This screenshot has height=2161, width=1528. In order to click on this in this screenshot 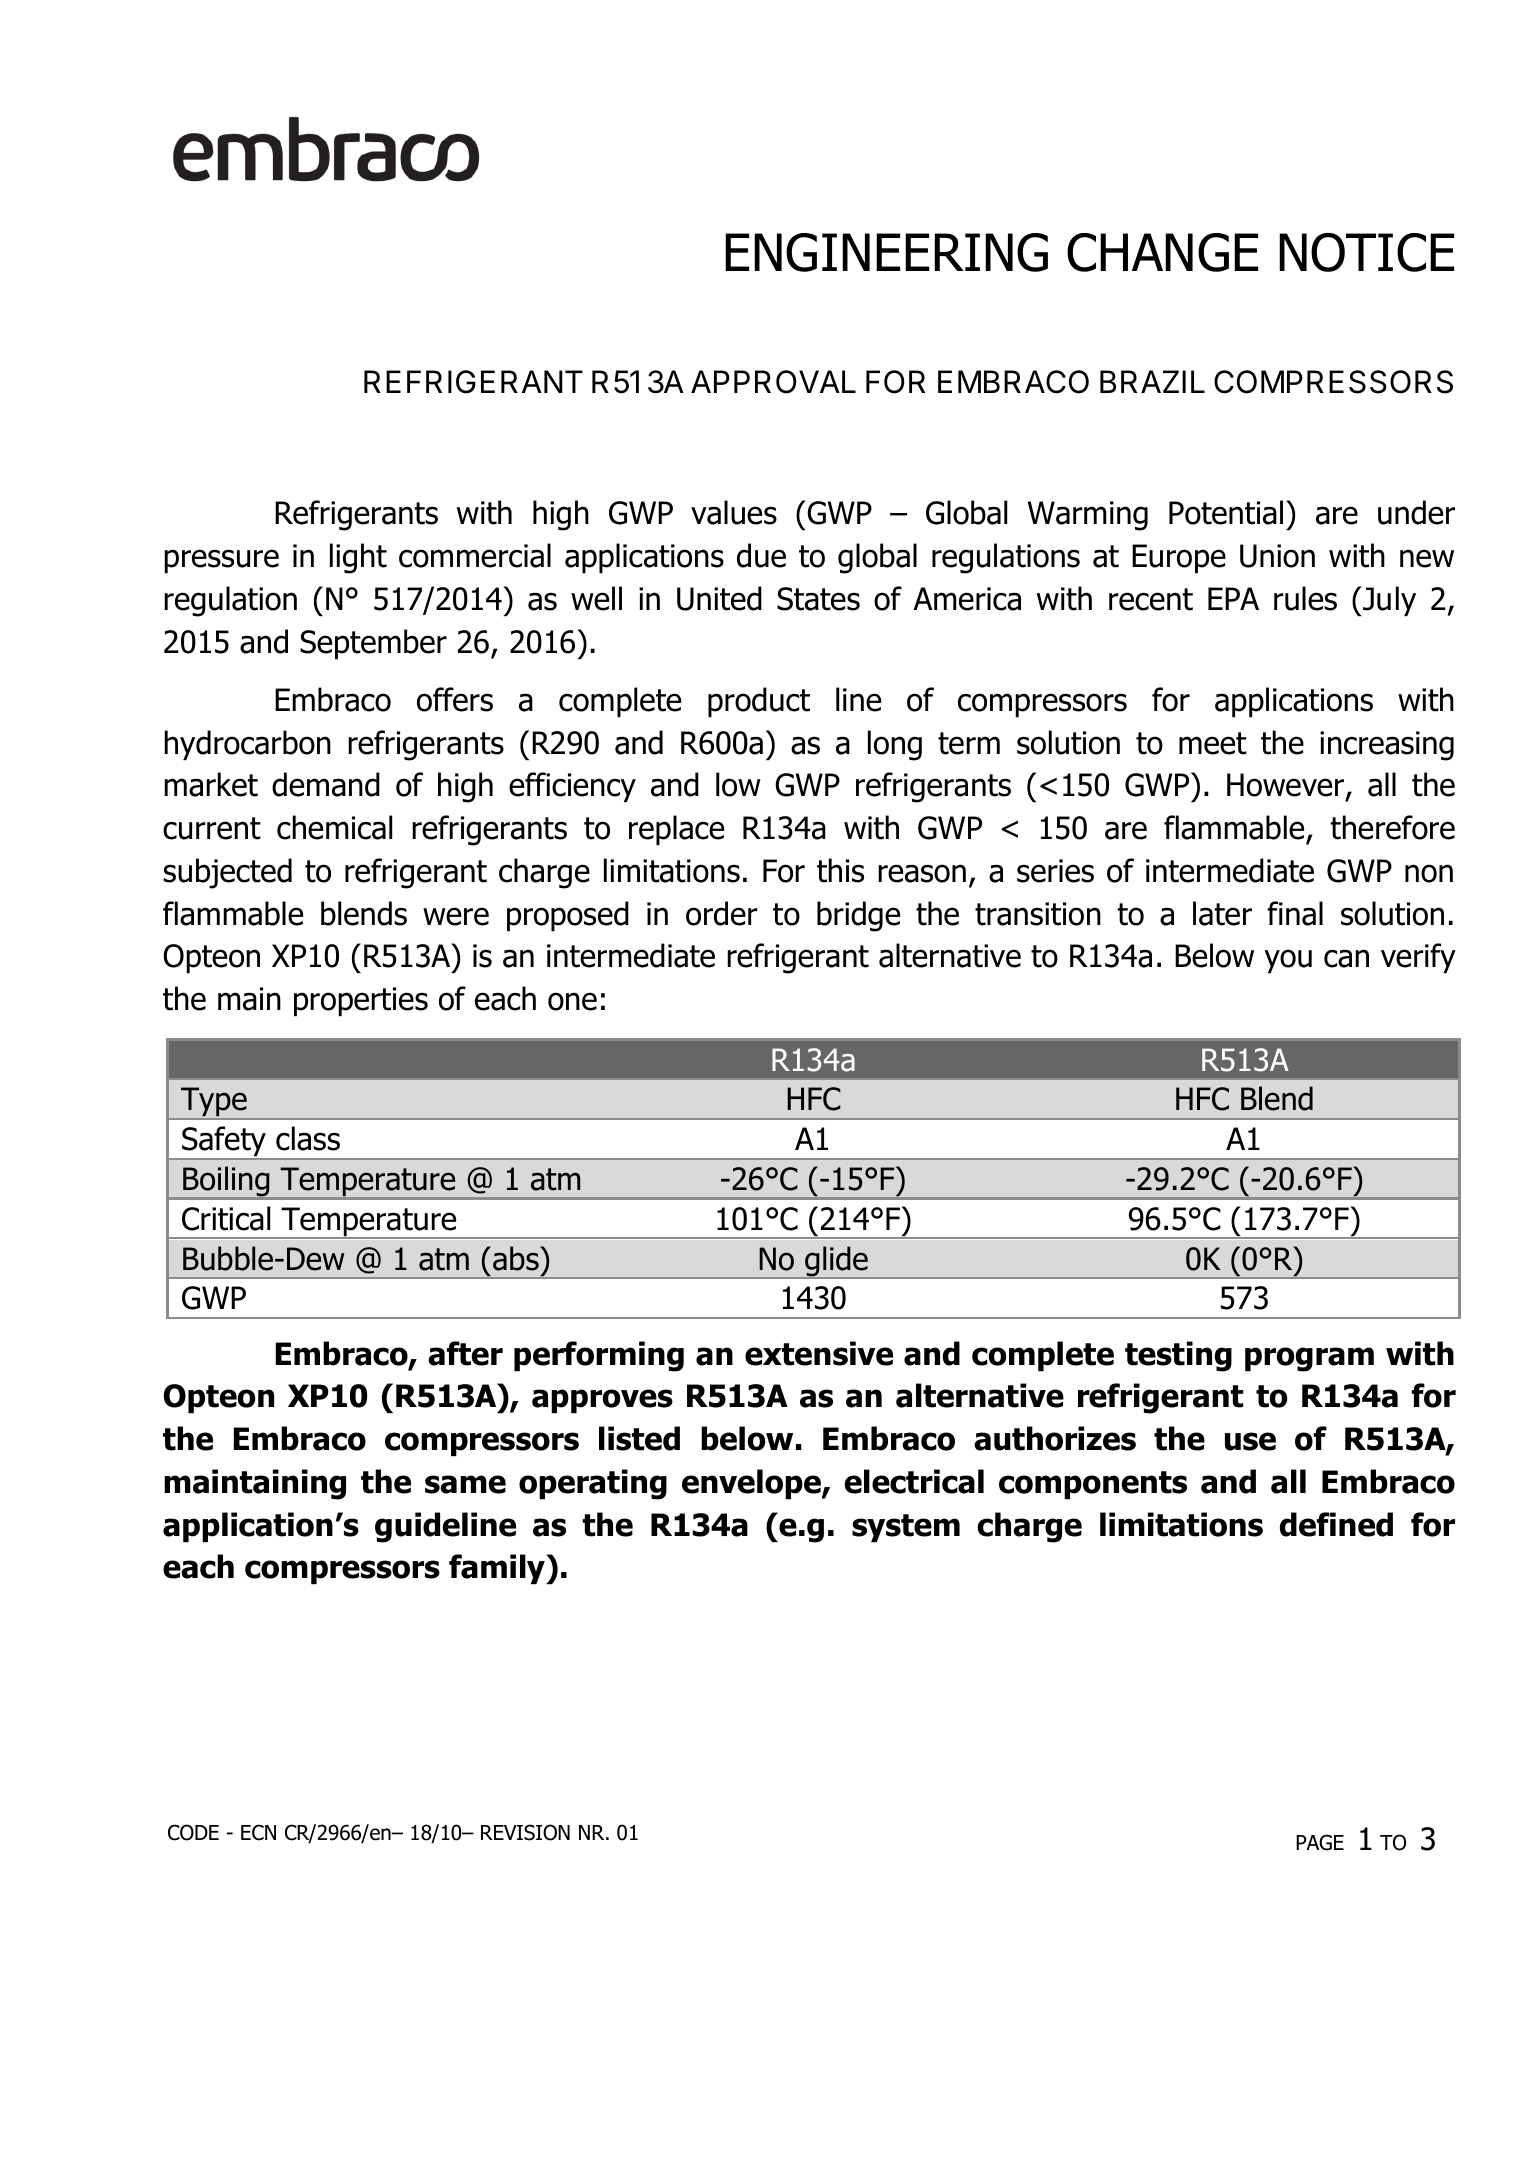, I will do `click(840, 870)`.
